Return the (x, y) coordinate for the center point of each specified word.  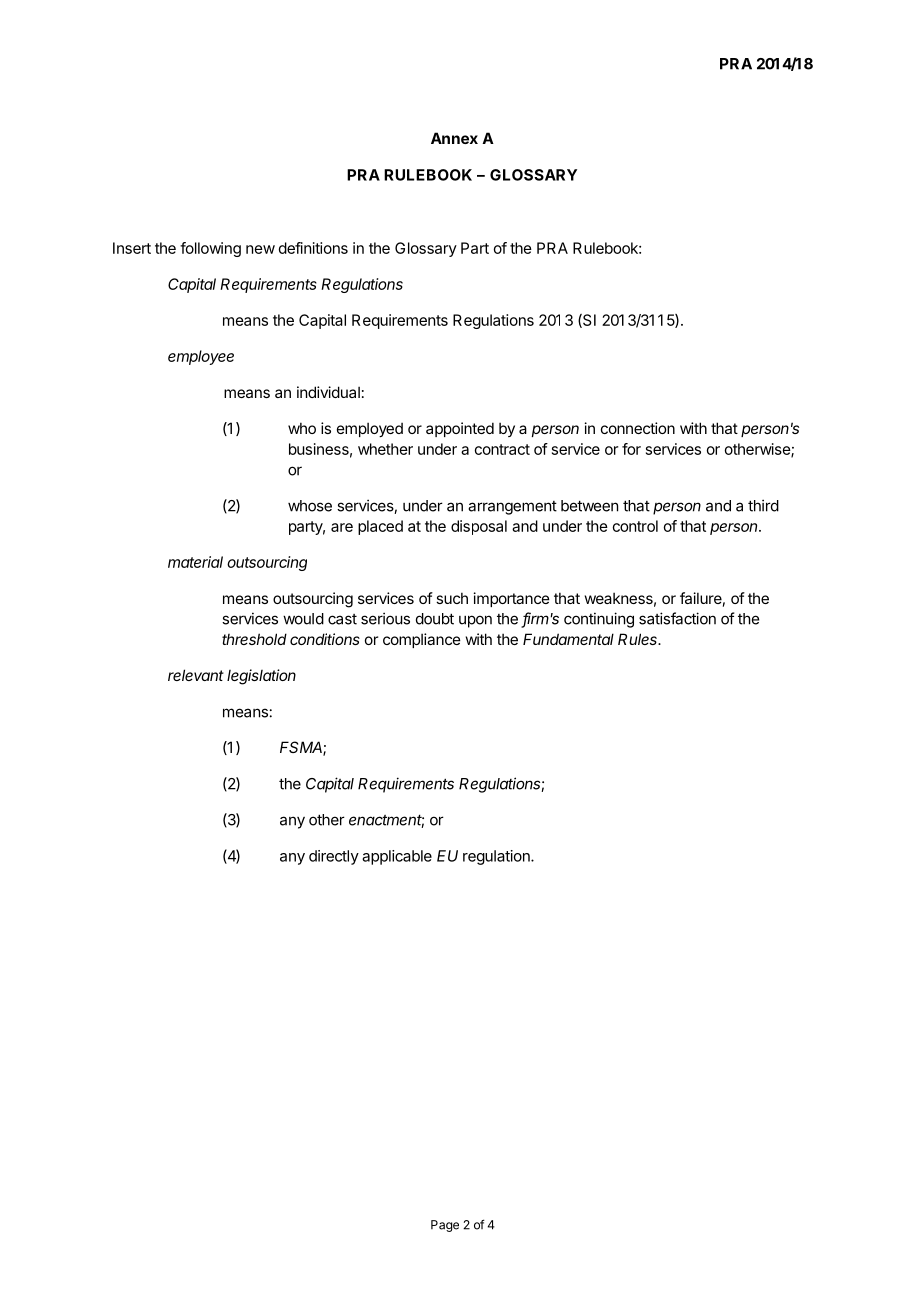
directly (334, 857)
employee (201, 357)
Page (445, 1226)
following (210, 249)
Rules (639, 639)
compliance (422, 640)
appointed (460, 429)
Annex (454, 138)
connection (638, 428)
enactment (386, 821)
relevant (196, 675)
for (631, 449)
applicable (397, 857)
